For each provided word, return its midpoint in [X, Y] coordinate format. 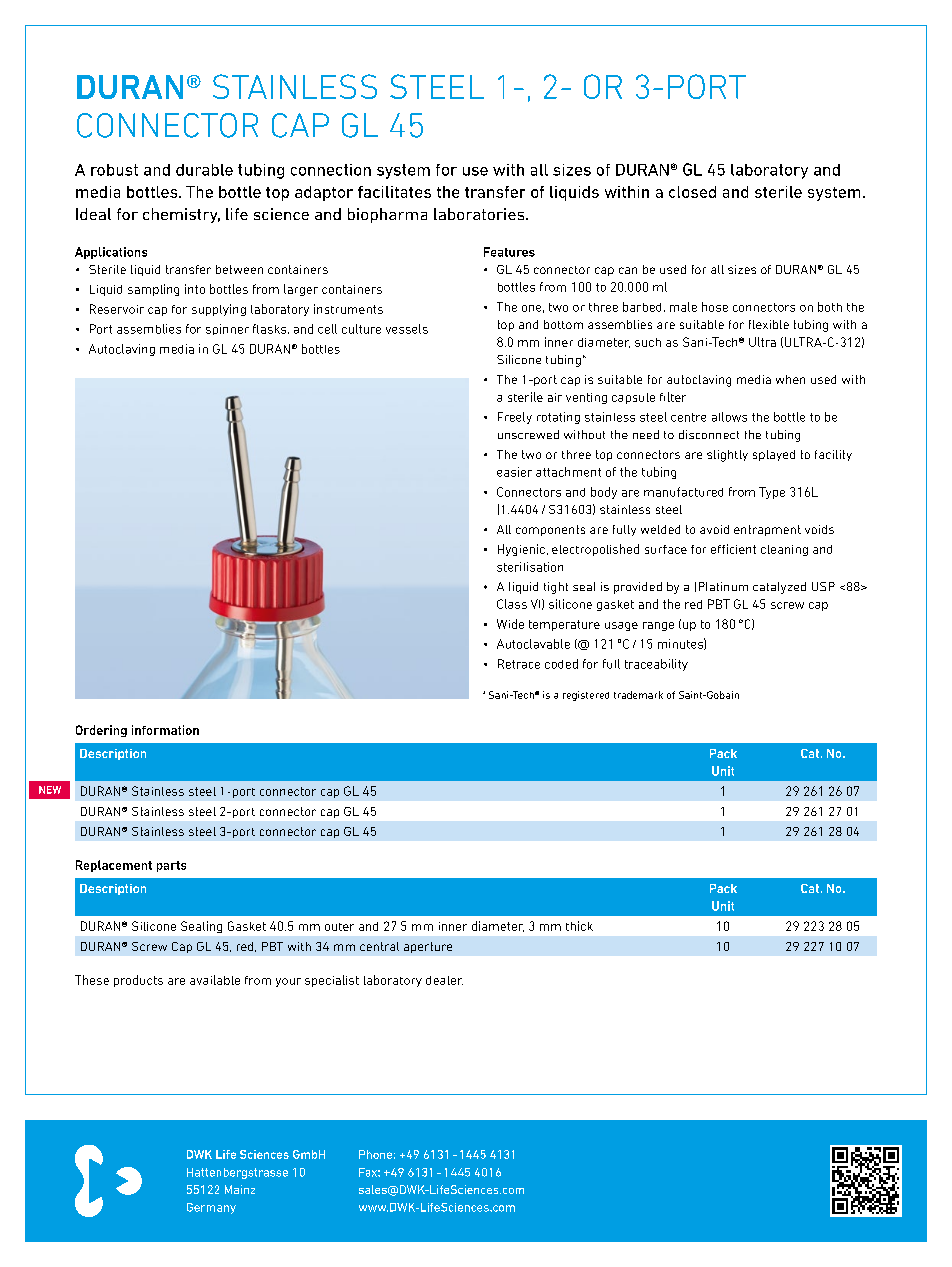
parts [171, 866]
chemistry [181, 215]
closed [692, 192]
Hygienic [521, 550]
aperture [428, 947]
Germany [211, 1208]
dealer [444, 980]
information [165, 730]
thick [579, 926]
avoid [714, 529]
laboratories [480, 214]
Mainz [240, 1189]
